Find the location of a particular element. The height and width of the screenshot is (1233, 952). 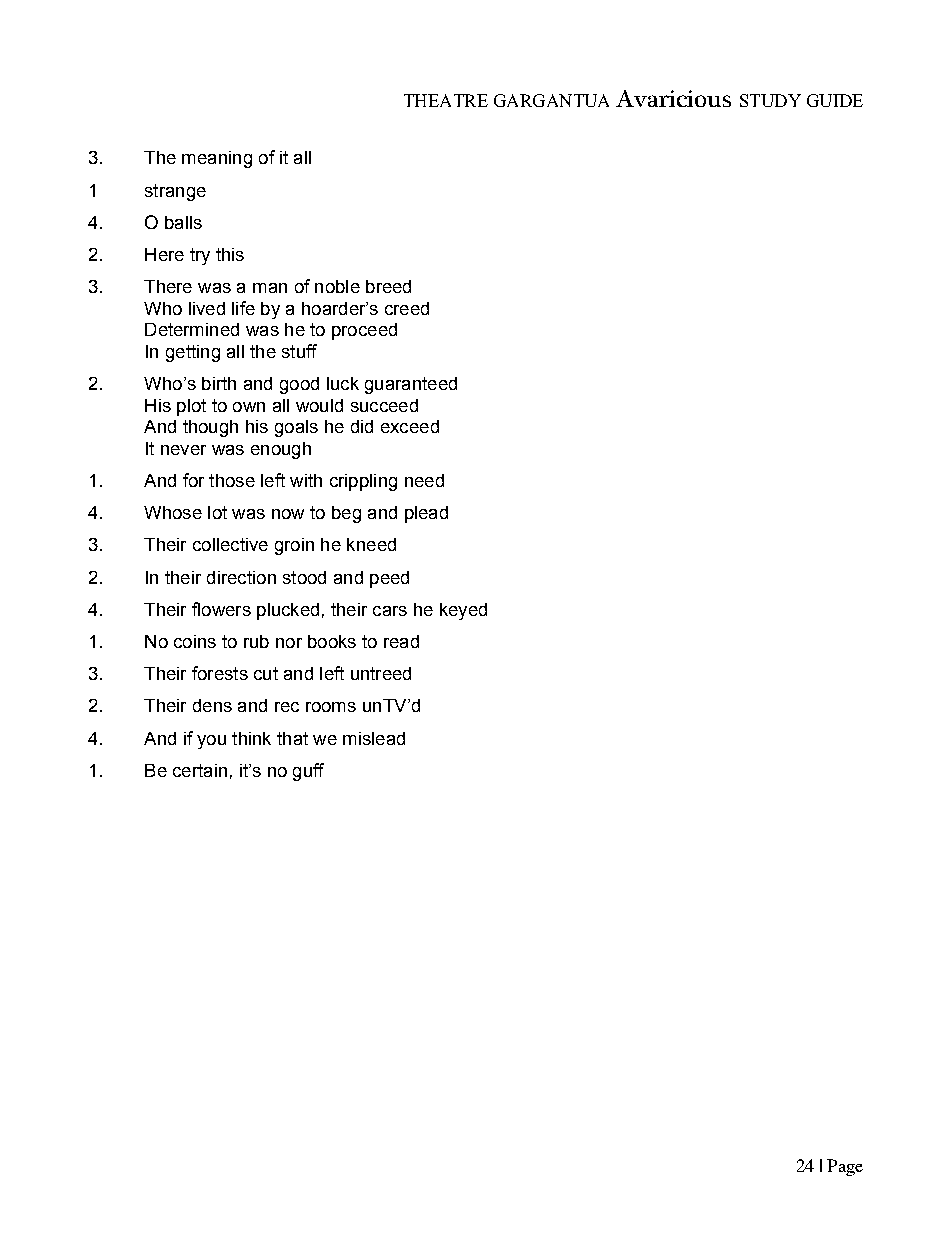

guff is located at coordinates (308, 772).
